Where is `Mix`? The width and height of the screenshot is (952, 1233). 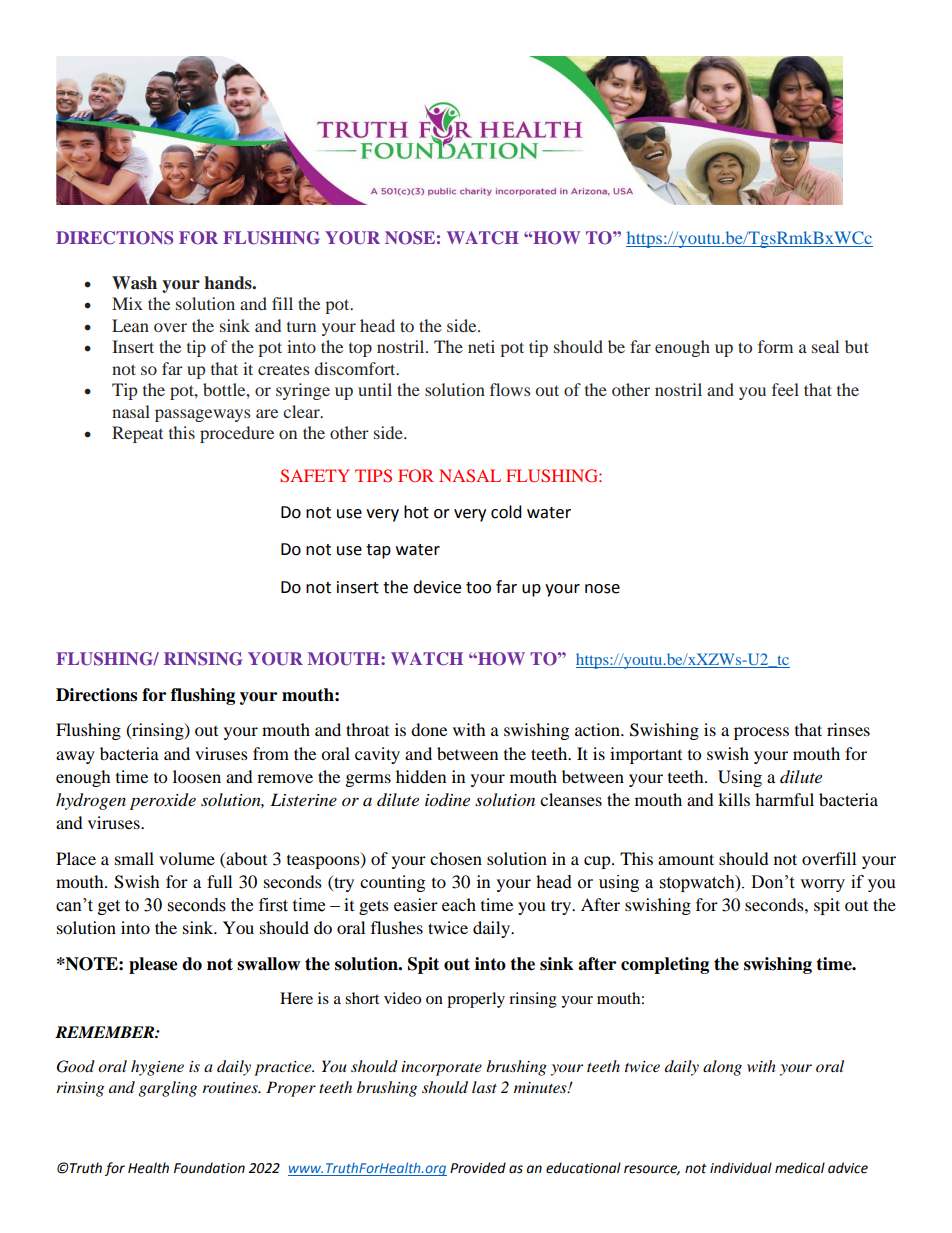 Mix is located at coordinates (127, 303).
